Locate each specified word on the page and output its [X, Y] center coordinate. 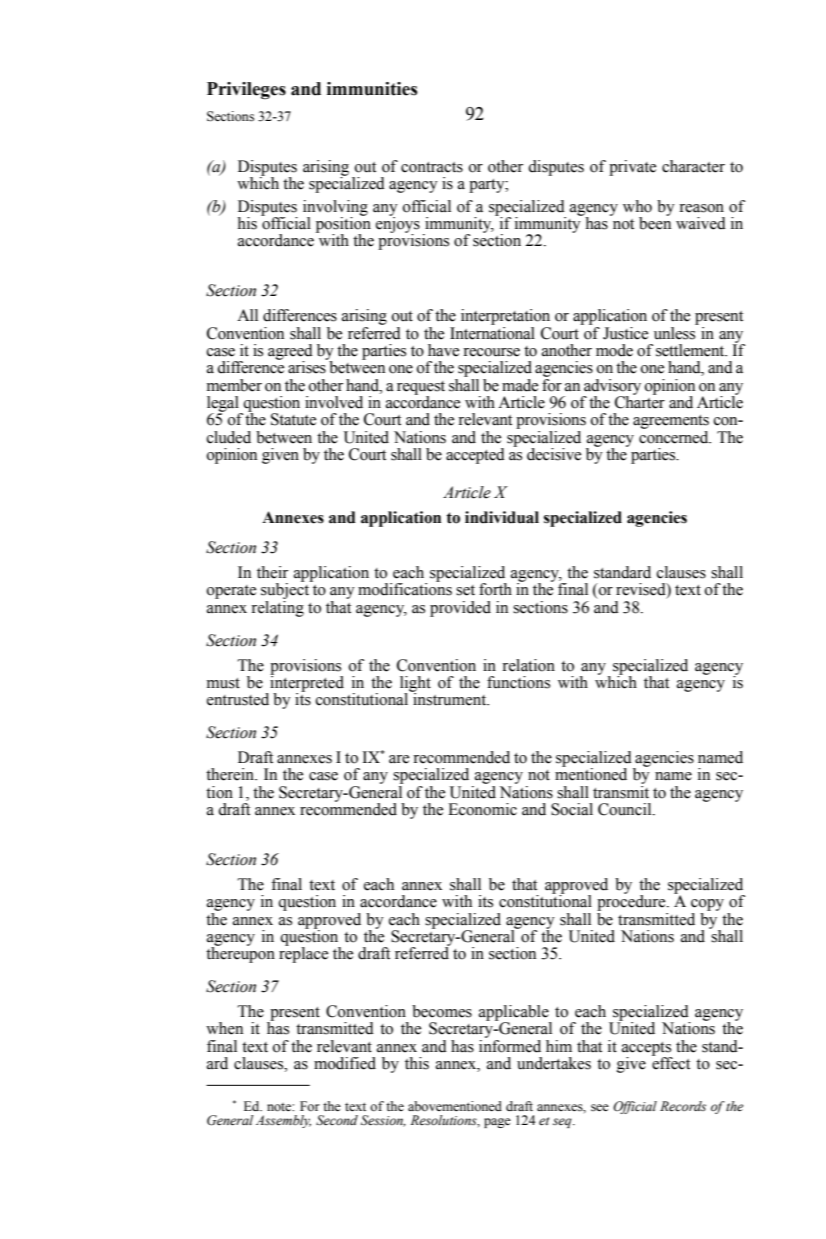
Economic [482, 809]
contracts [432, 167]
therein [231, 774]
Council [626, 809]
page [497, 1123]
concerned [675, 436]
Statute [293, 419]
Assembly [283, 1121]
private [632, 168]
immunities [372, 89]
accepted [475, 456]
